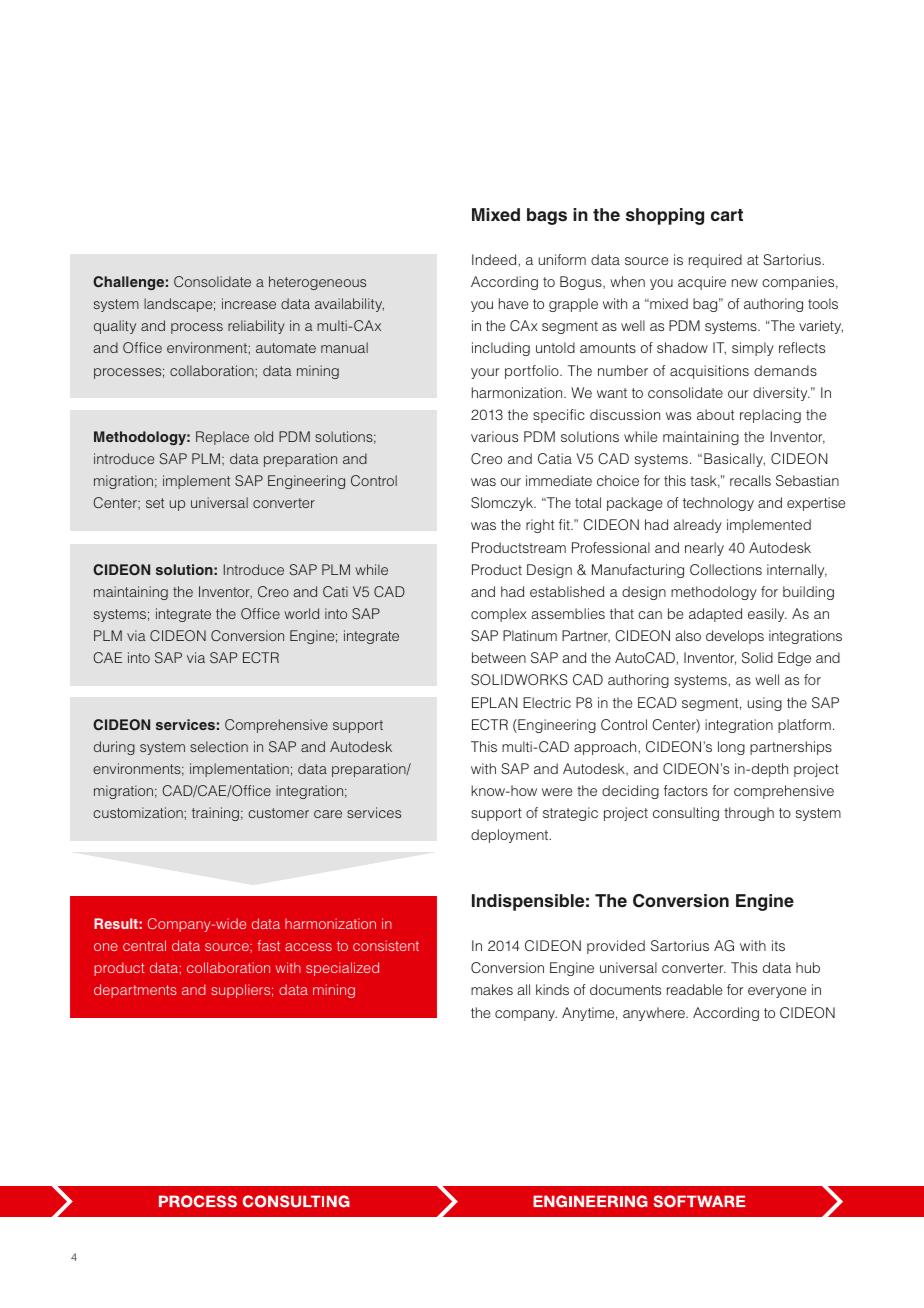 The height and width of the document is (1308, 924). What do you see at coordinates (495, 259) in the document?
I see `Indeed` at bounding box center [495, 259].
